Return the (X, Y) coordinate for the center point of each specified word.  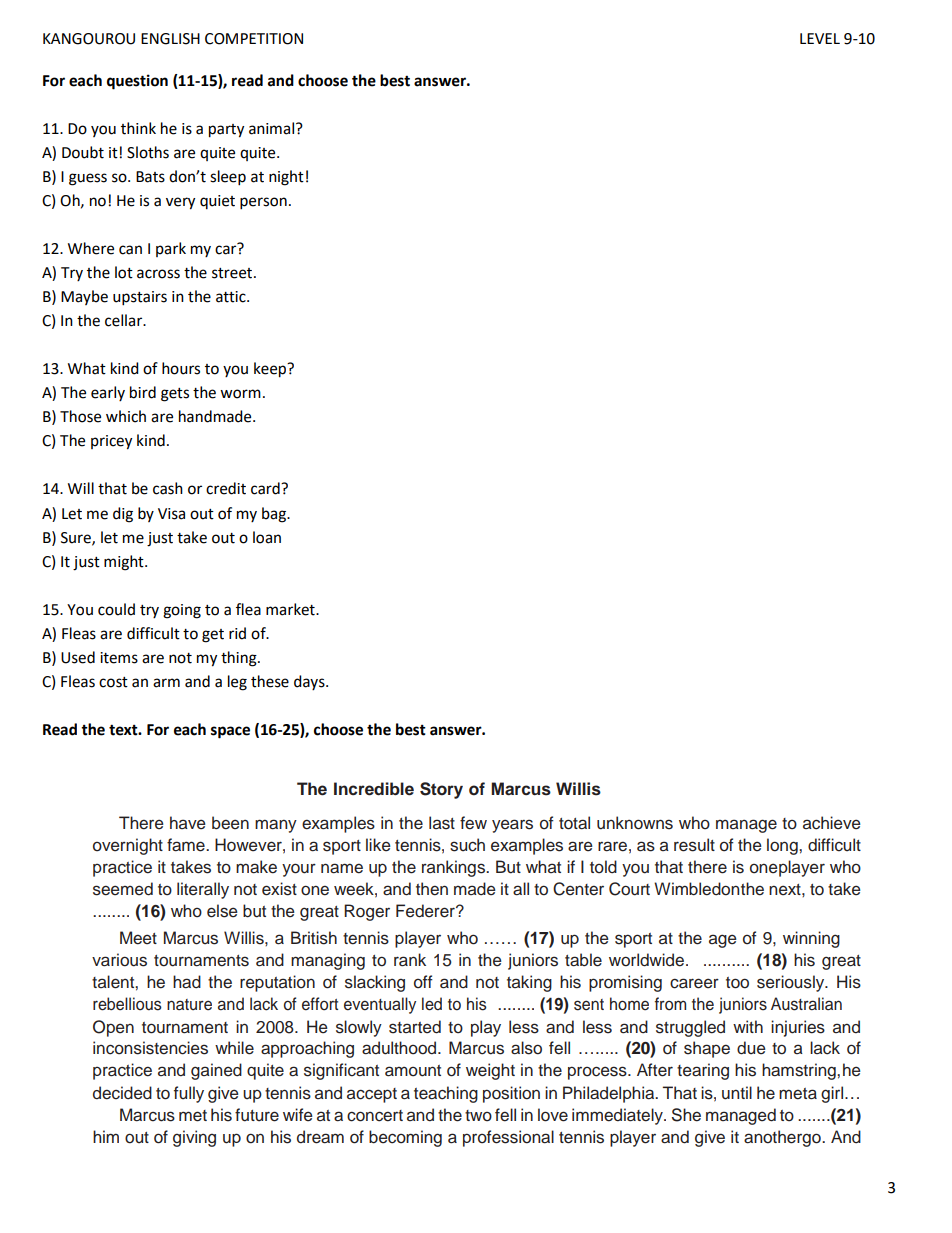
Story (441, 790)
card (266, 488)
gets (175, 395)
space (230, 732)
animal (271, 128)
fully (189, 1094)
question (137, 82)
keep (271, 370)
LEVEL (820, 38)
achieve (832, 823)
